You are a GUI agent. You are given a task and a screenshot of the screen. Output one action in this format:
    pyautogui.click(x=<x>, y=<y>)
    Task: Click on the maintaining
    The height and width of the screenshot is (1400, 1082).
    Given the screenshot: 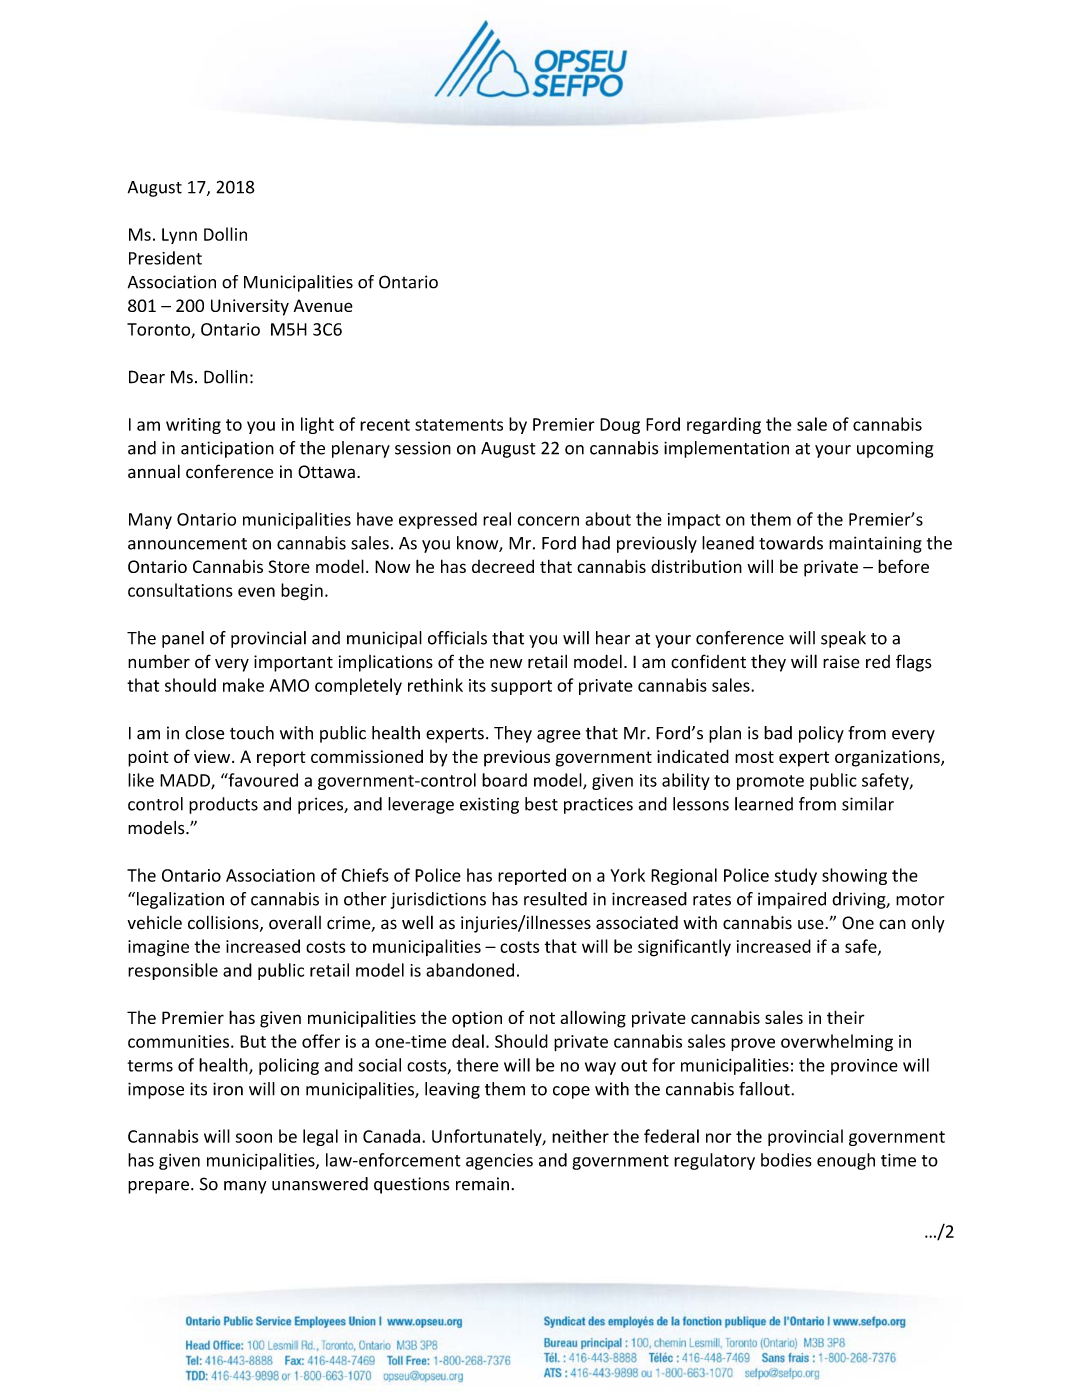 What is the action you would take?
    pyautogui.click(x=875, y=544)
